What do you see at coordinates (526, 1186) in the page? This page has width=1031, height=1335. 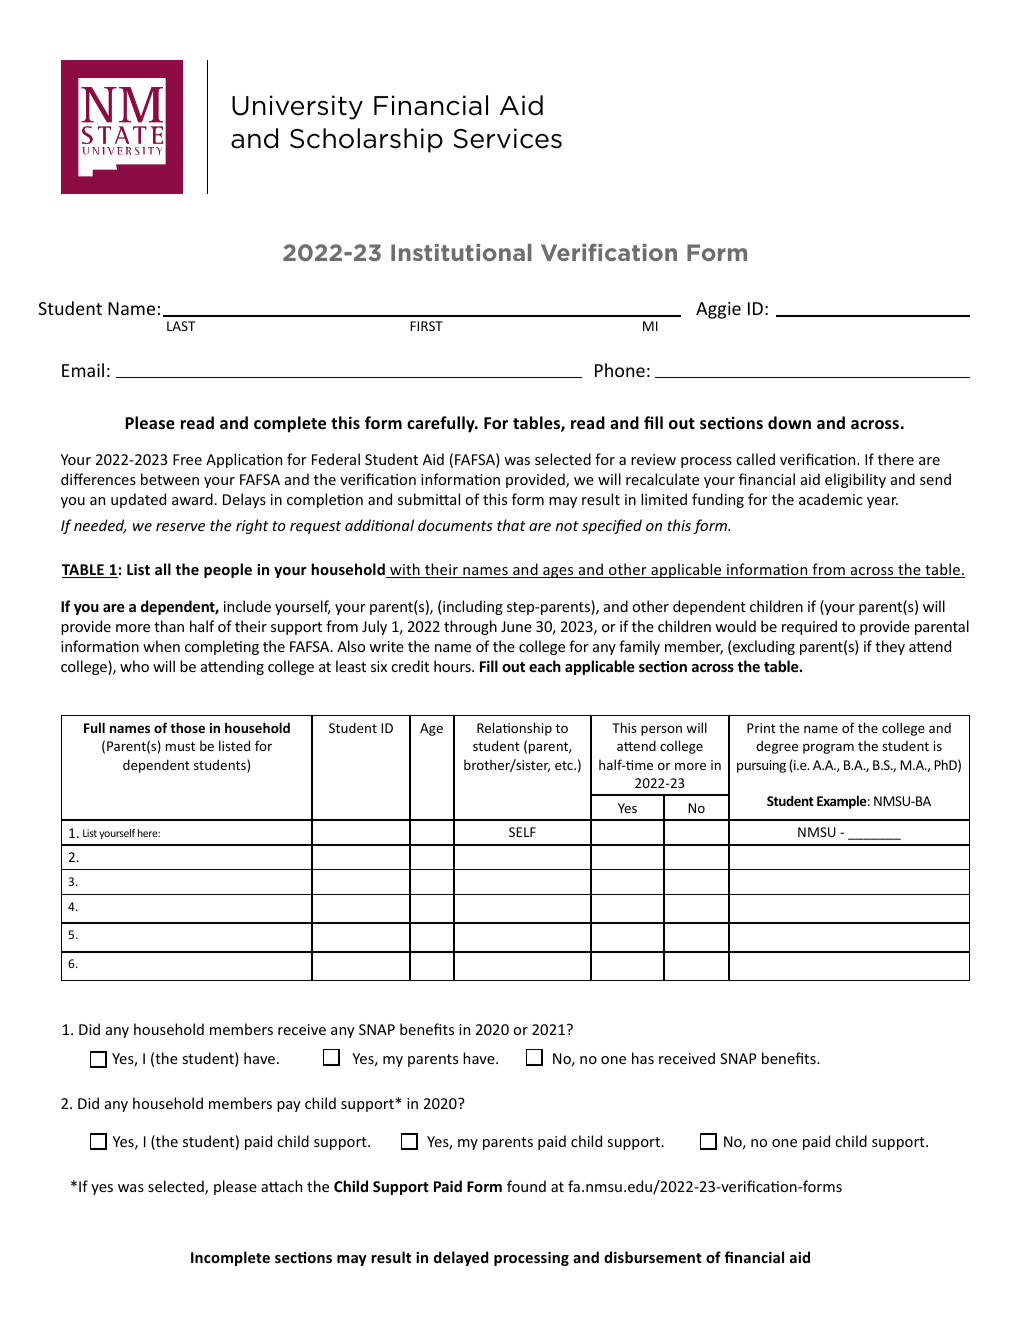 I see `found` at bounding box center [526, 1186].
